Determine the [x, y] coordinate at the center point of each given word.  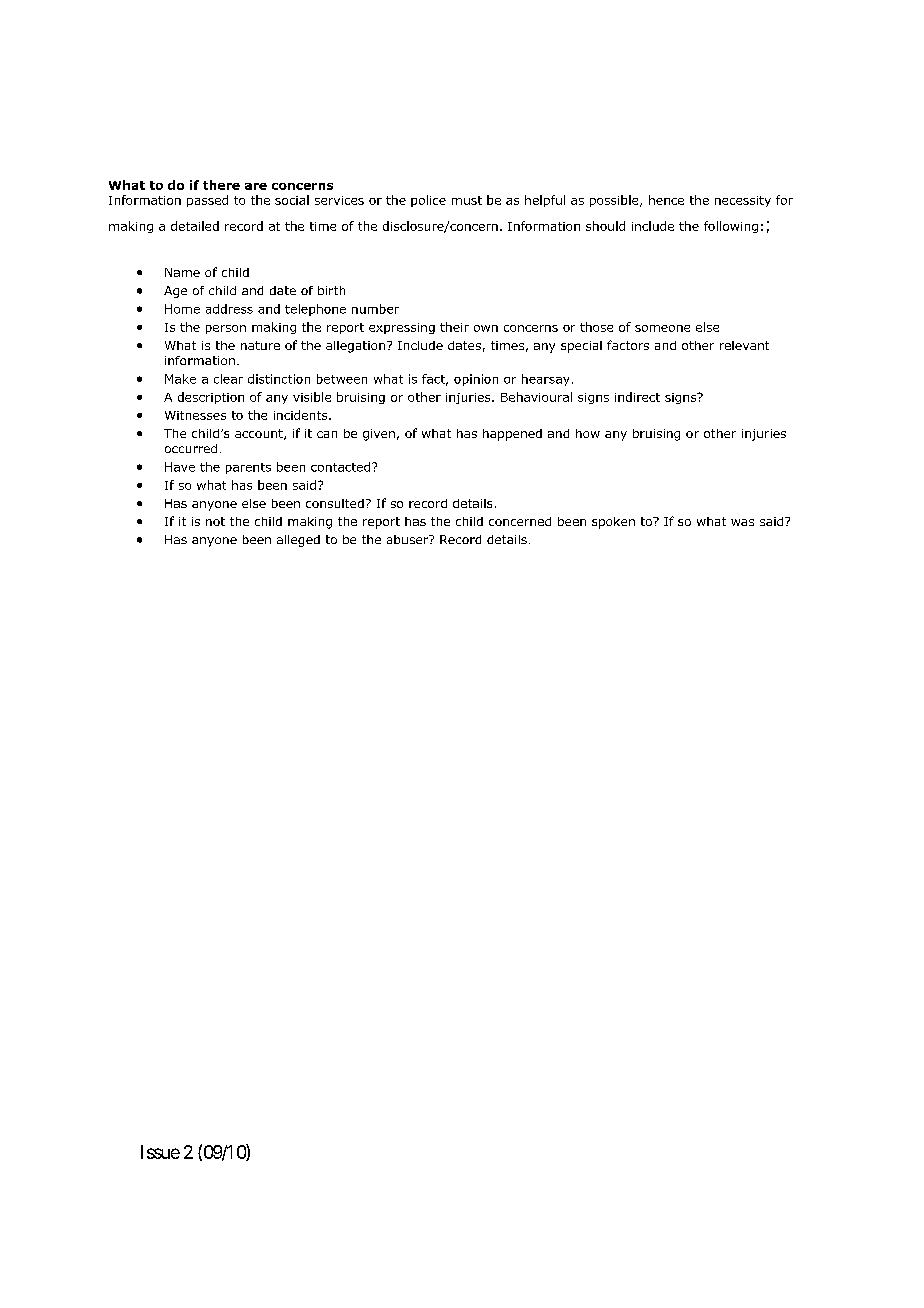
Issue [160, 1152]
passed [207, 201]
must [467, 200]
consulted [335, 503]
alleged [298, 541]
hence [666, 200]
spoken [613, 523]
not [215, 521]
